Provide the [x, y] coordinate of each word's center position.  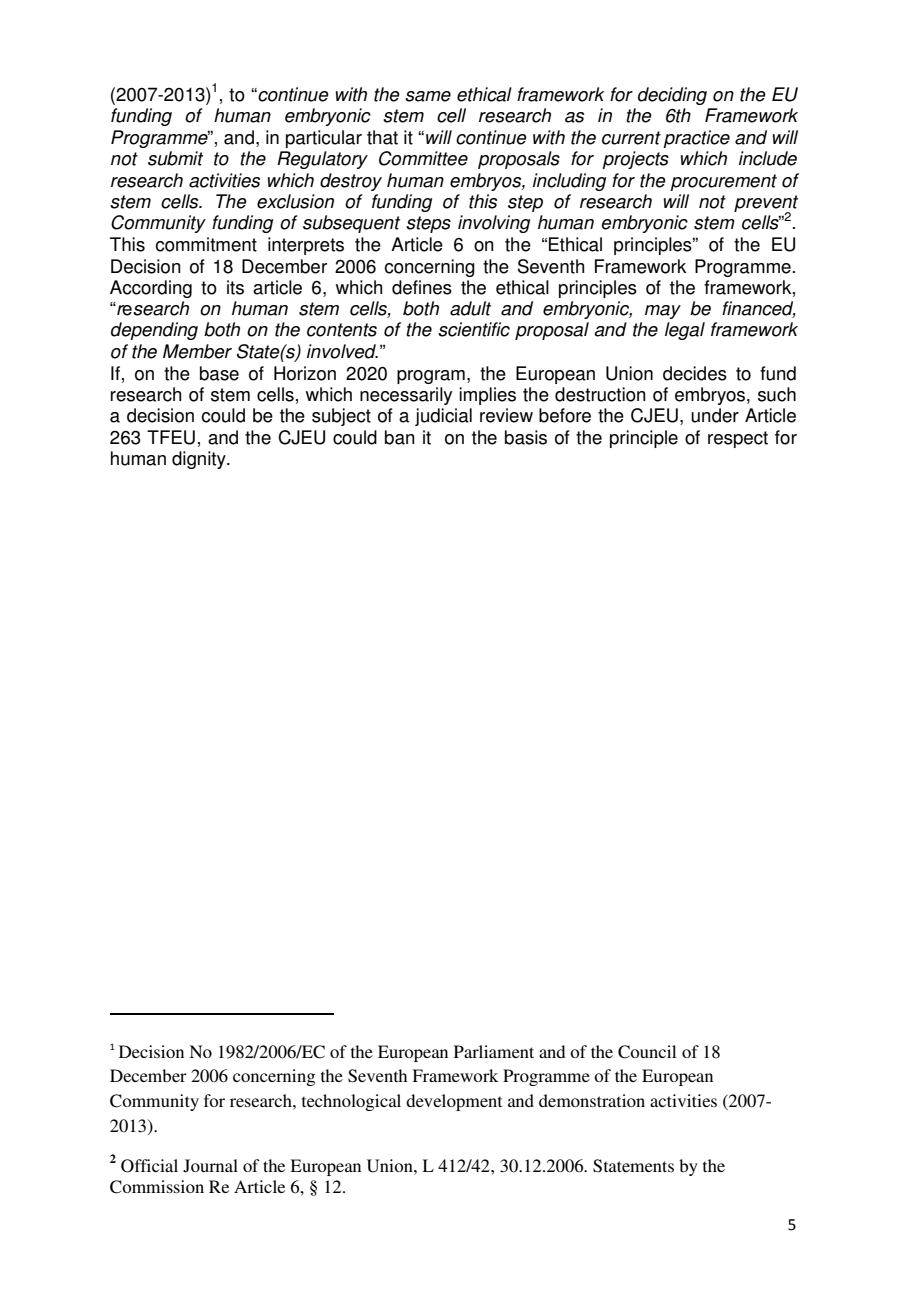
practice [696, 139]
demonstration [592, 1100]
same [428, 96]
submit [175, 158]
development [454, 1102]
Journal [210, 1166]
